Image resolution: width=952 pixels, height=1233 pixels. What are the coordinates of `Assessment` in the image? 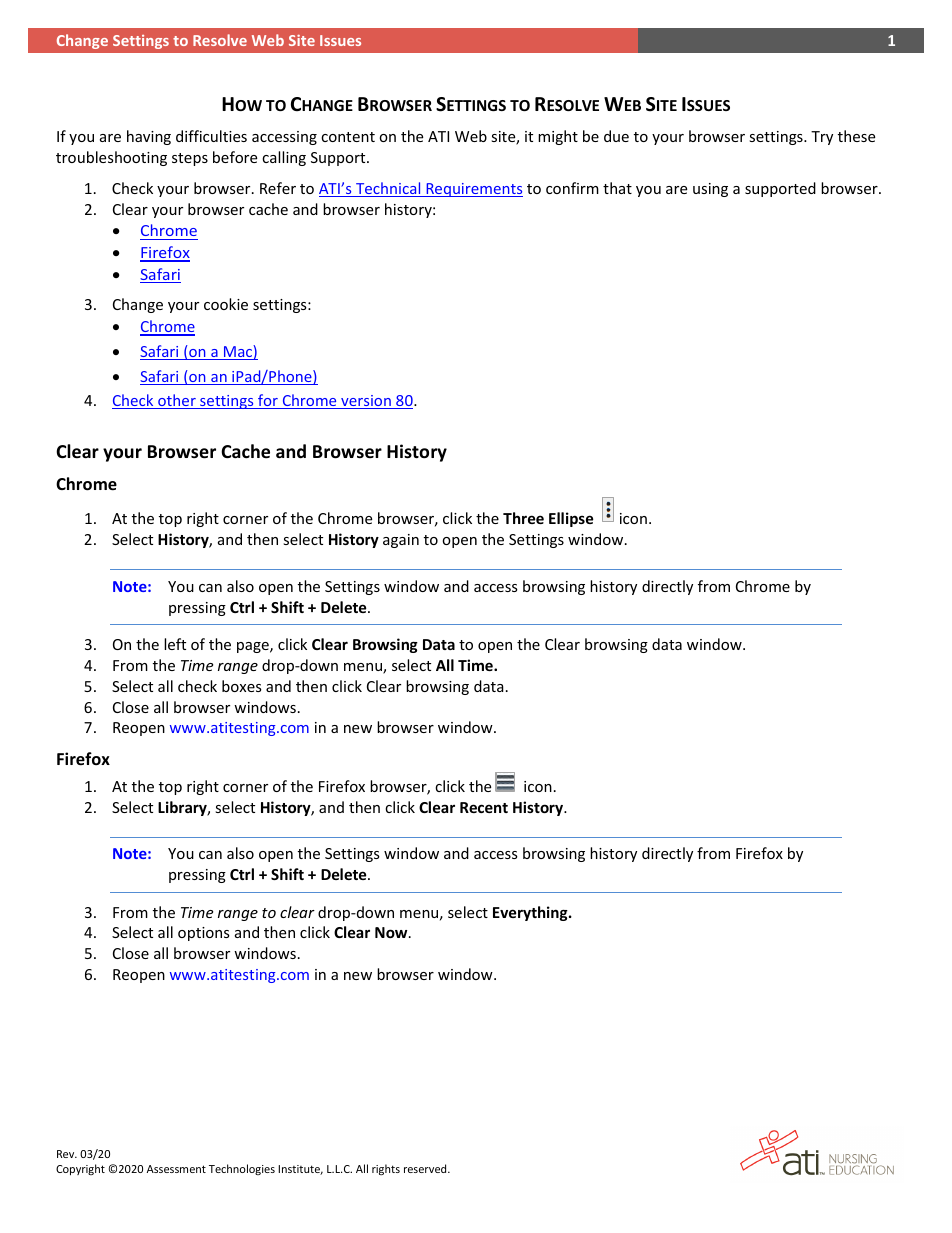 It's located at (176, 1169).
